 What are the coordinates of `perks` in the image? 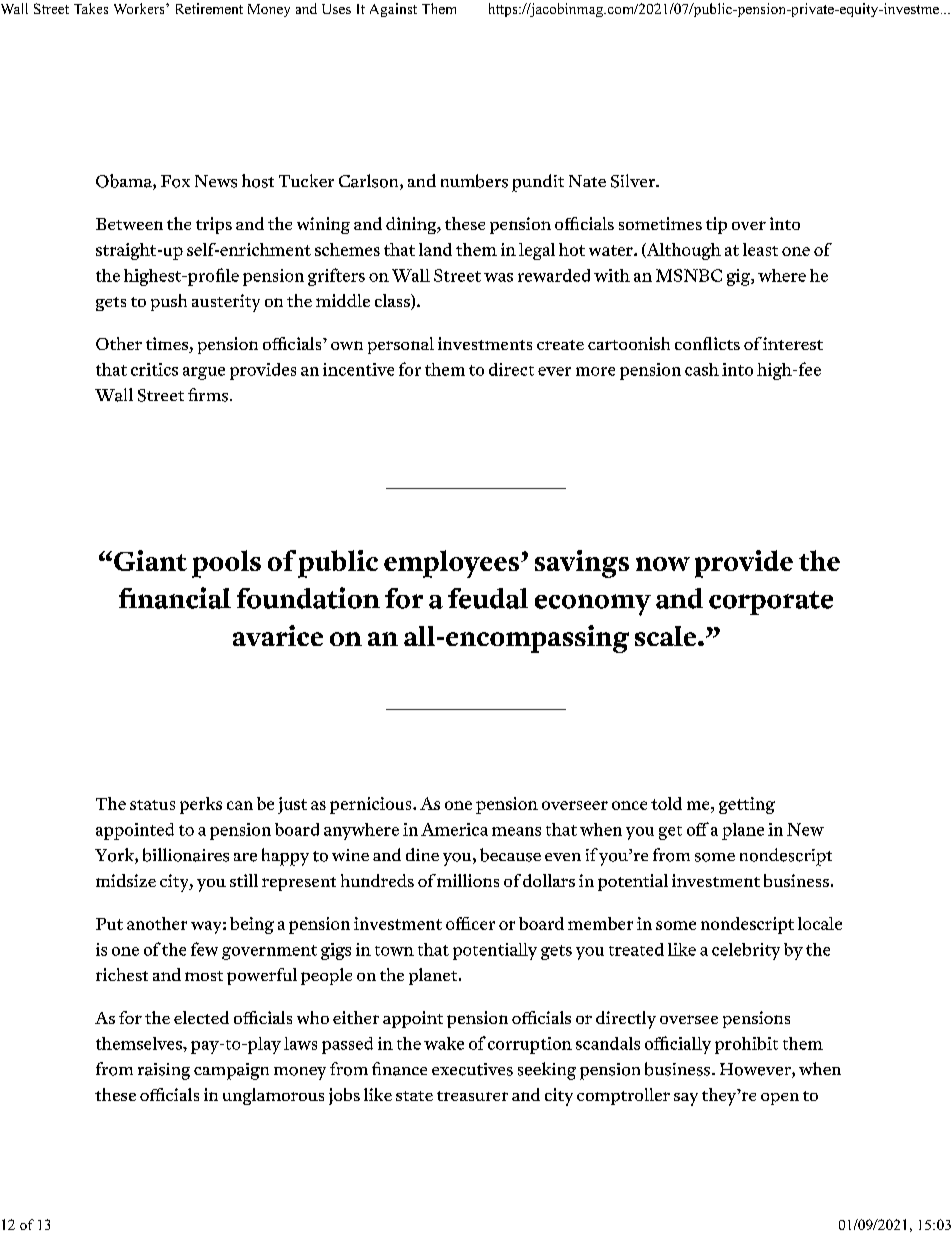 It's located at (201, 805).
